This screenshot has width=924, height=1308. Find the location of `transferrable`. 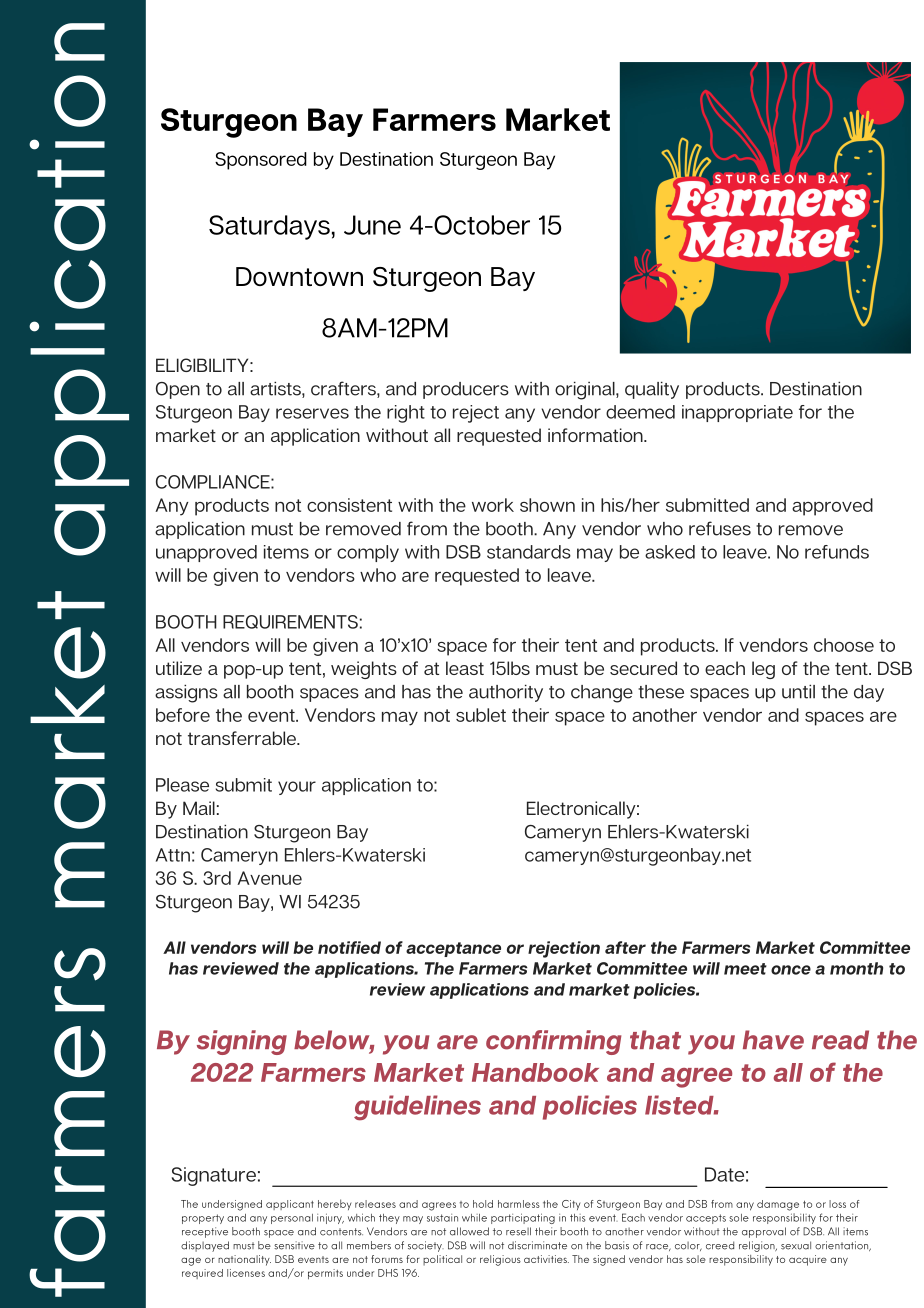

transferrable is located at coordinates (243, 738).
